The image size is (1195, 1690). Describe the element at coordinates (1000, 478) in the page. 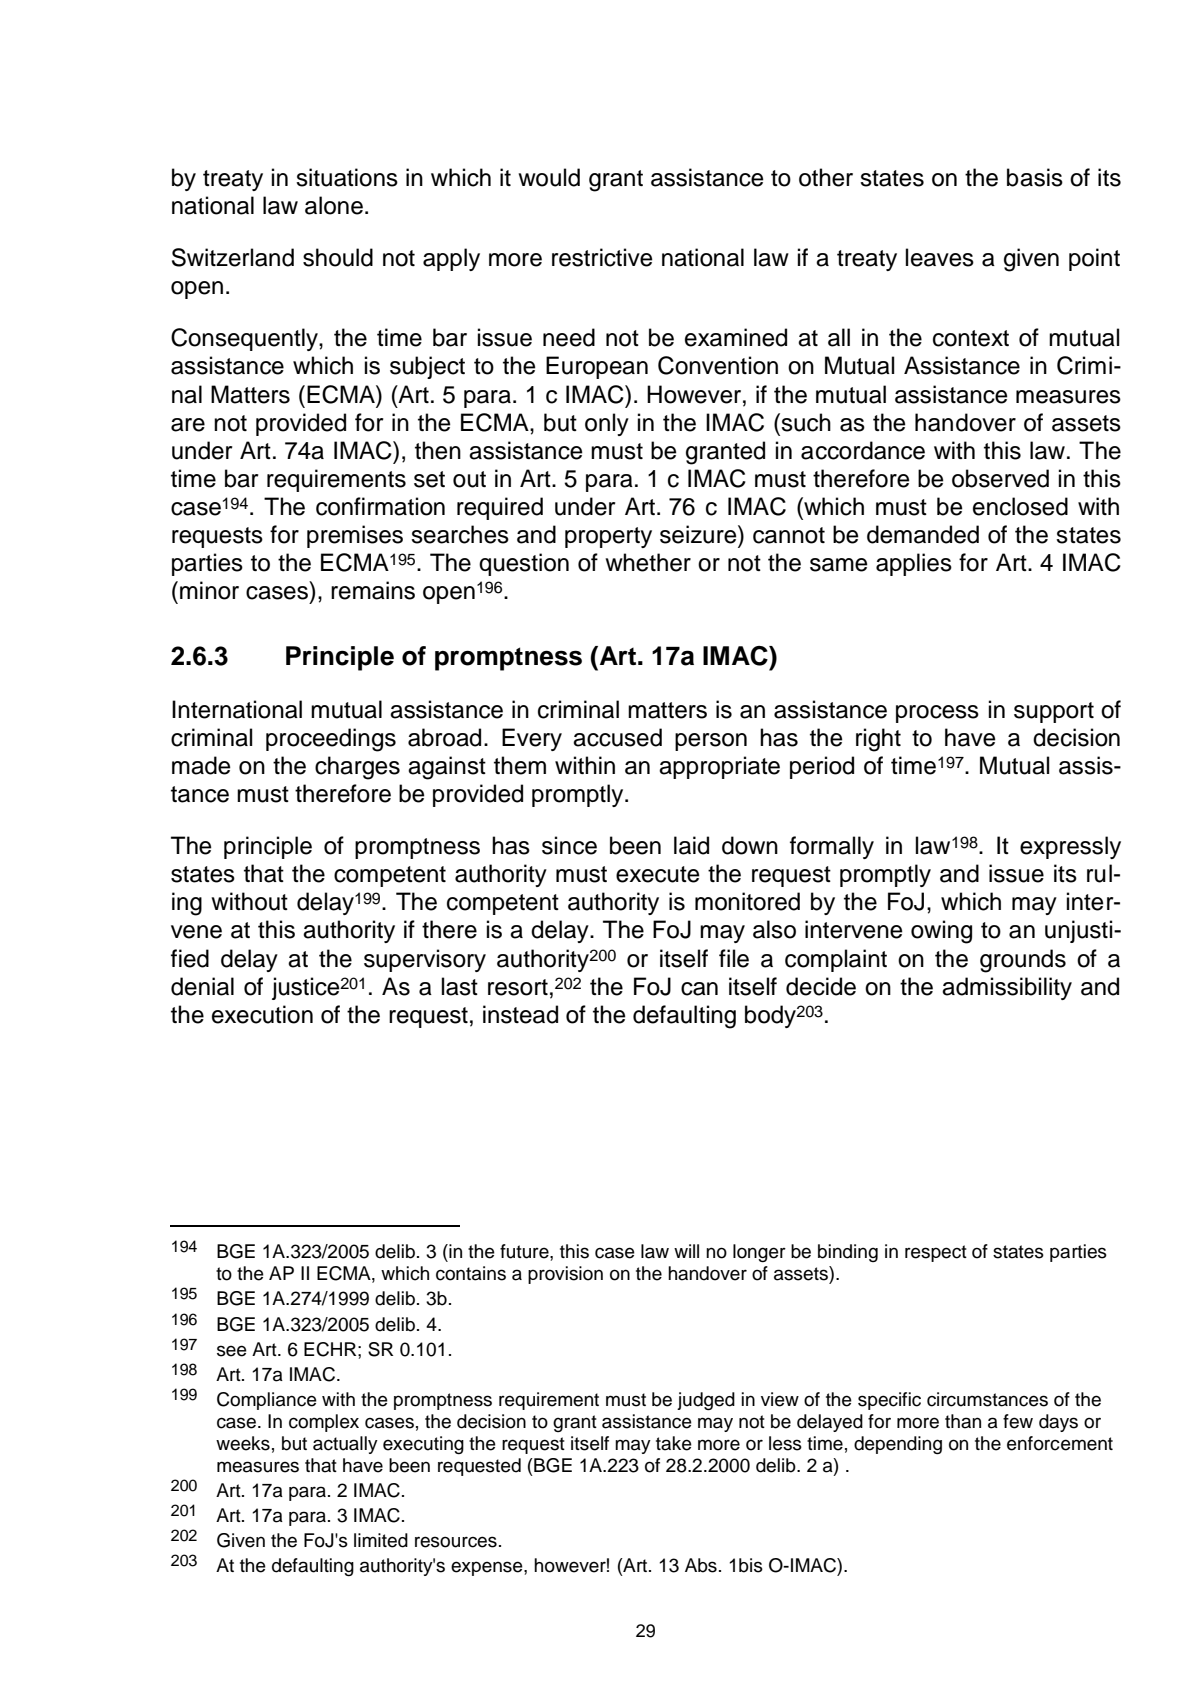

I see `observed` at that location.
